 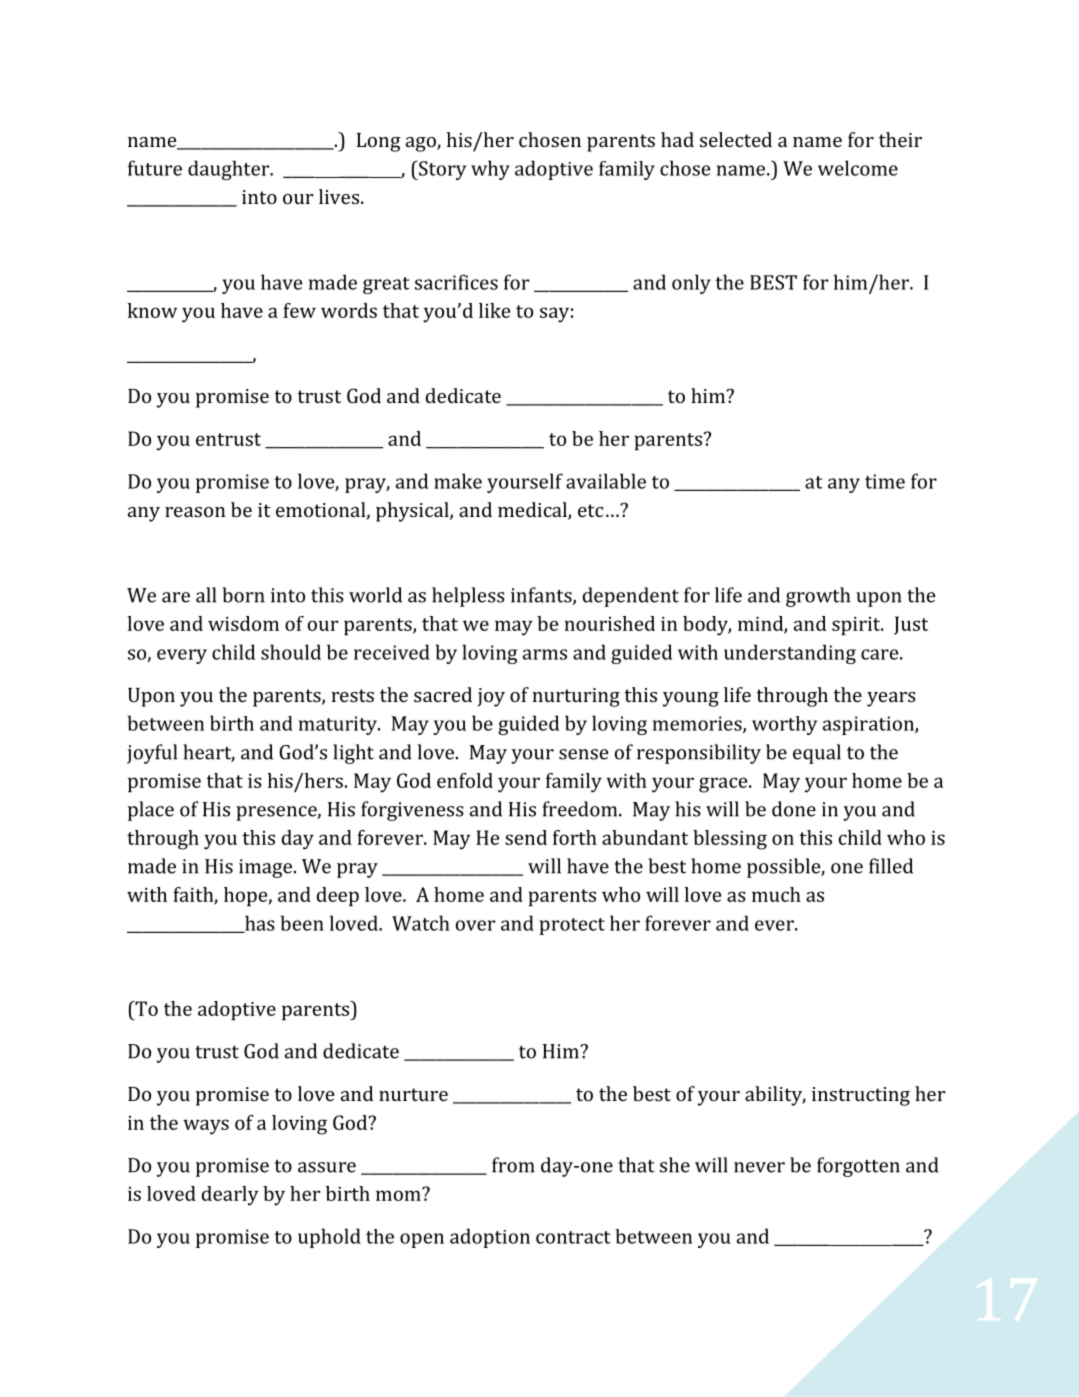 What do you see at coordinates (858, 168) in the document?
I see `welcome` at bounding box center [858, 168].
